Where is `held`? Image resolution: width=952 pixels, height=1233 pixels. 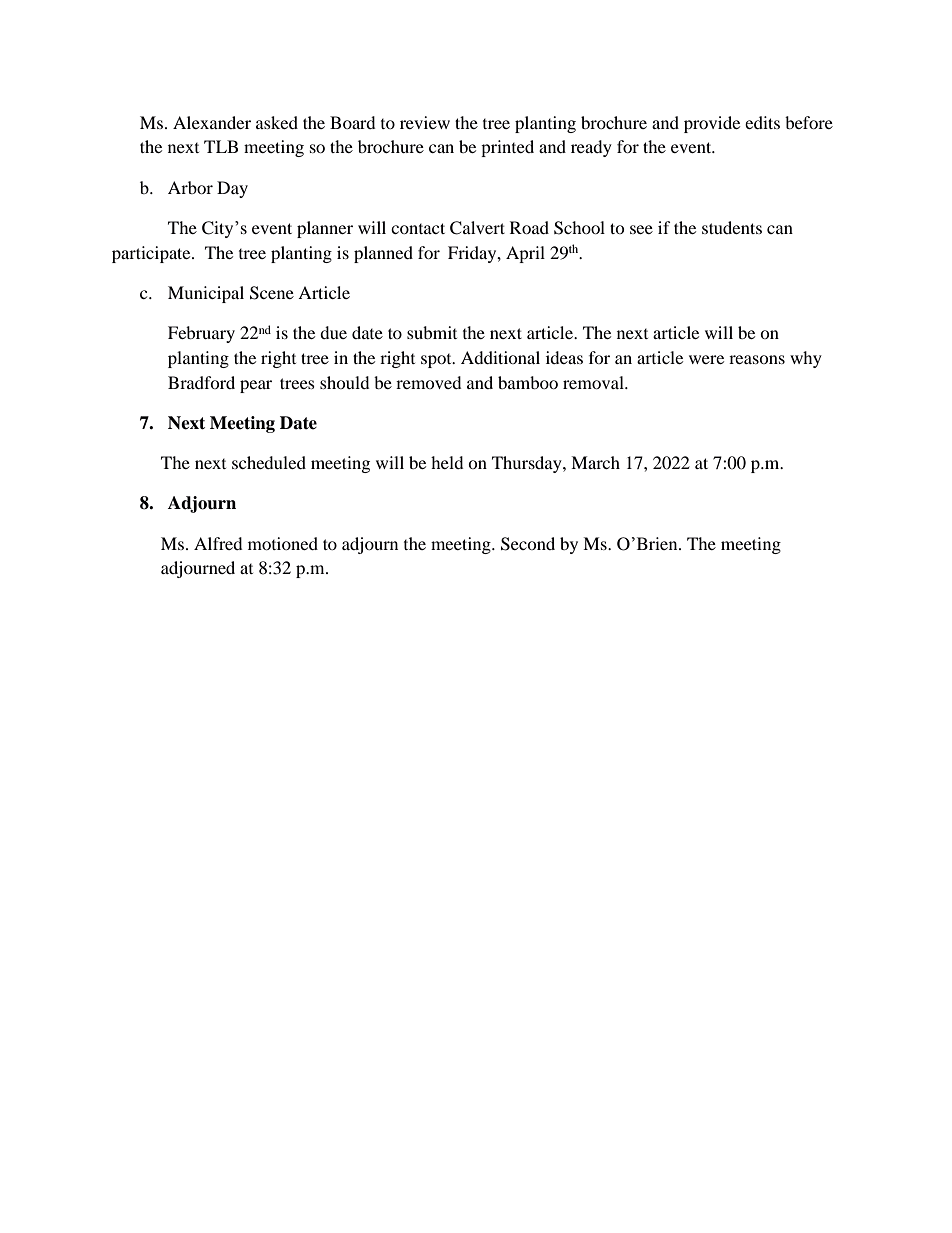
held is located at coordinates (447, 462).
